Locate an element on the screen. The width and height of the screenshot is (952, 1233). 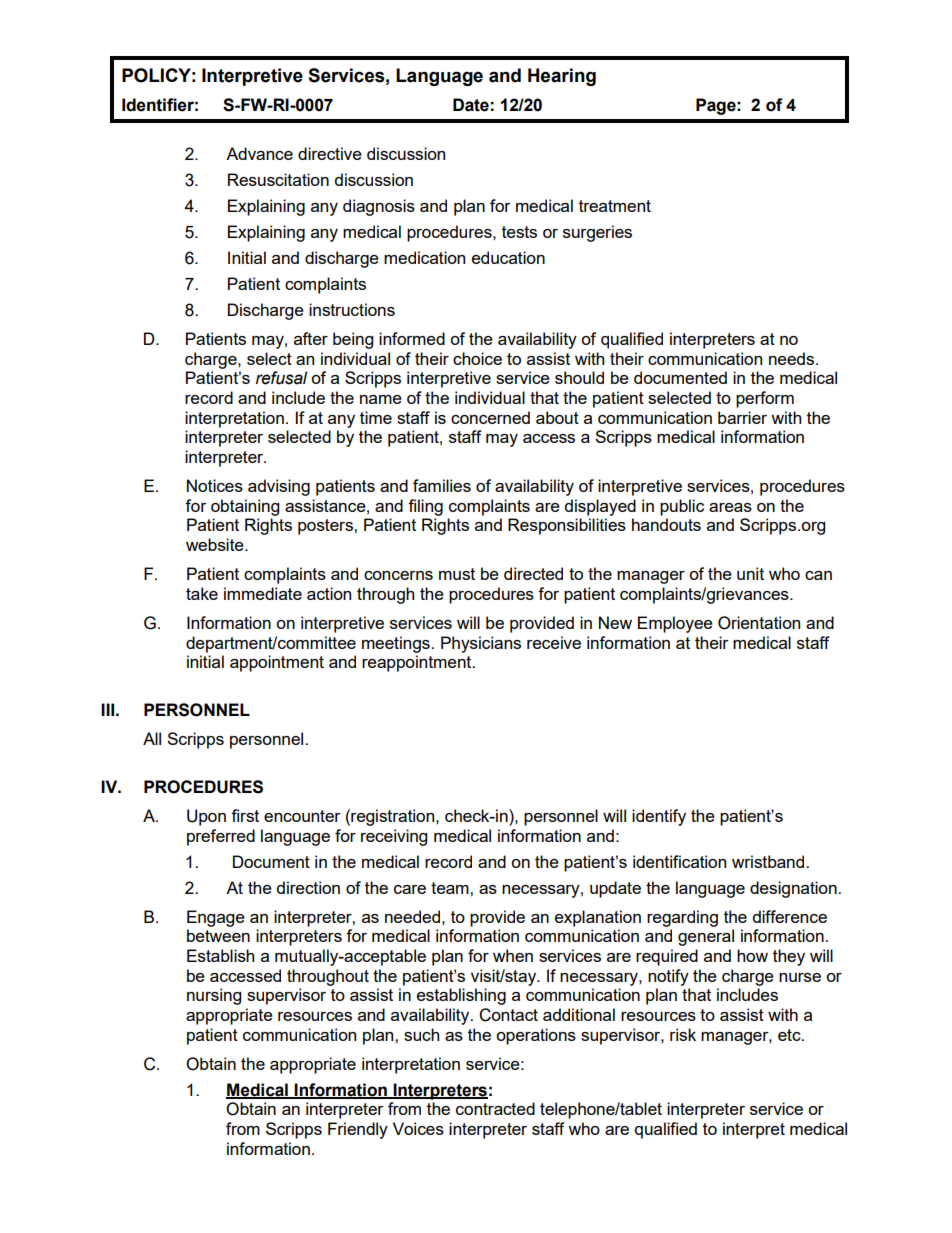
Hearing is located at coordinates (562, 77).
